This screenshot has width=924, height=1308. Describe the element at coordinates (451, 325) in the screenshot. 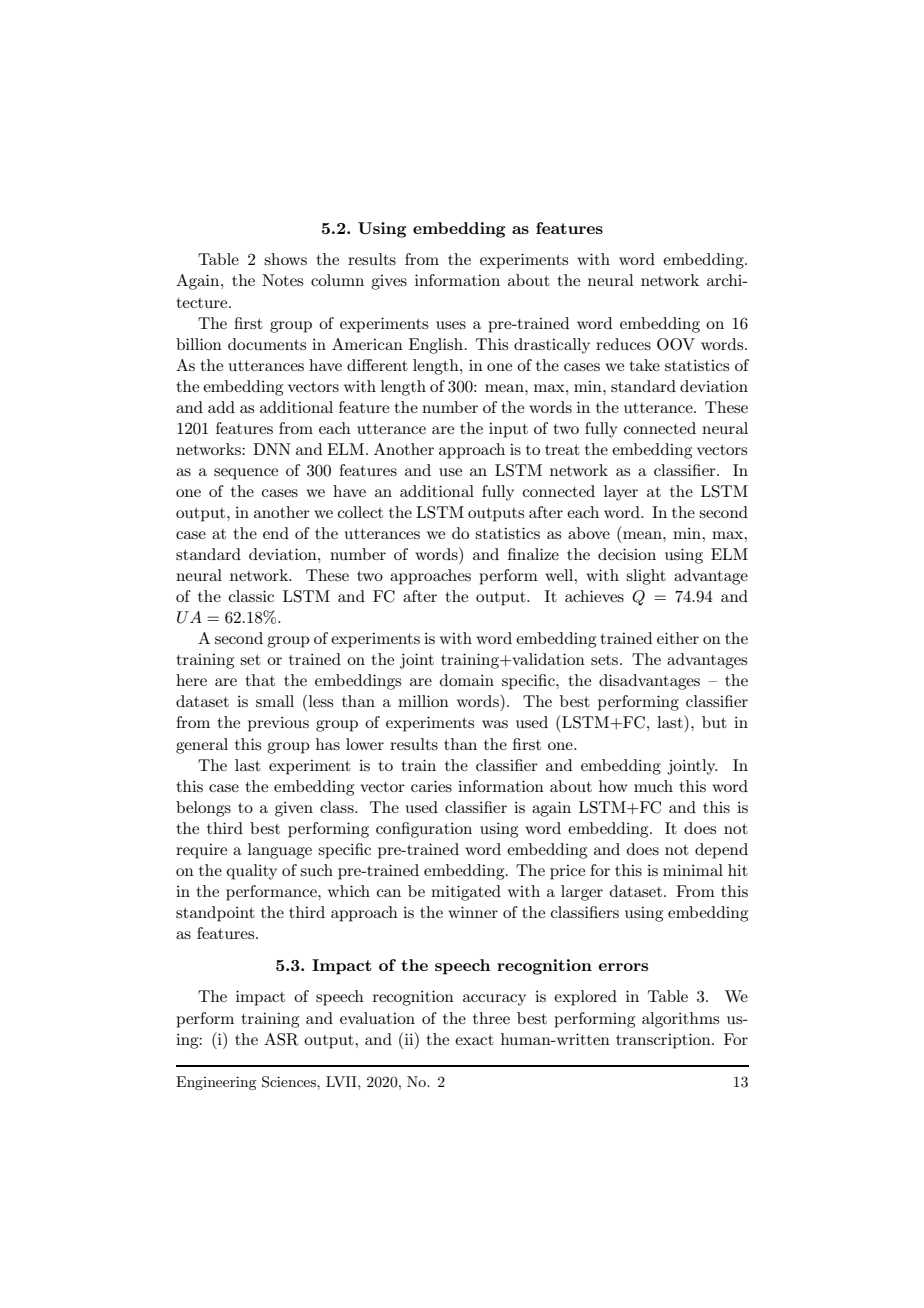

I see `uses` at that location.
